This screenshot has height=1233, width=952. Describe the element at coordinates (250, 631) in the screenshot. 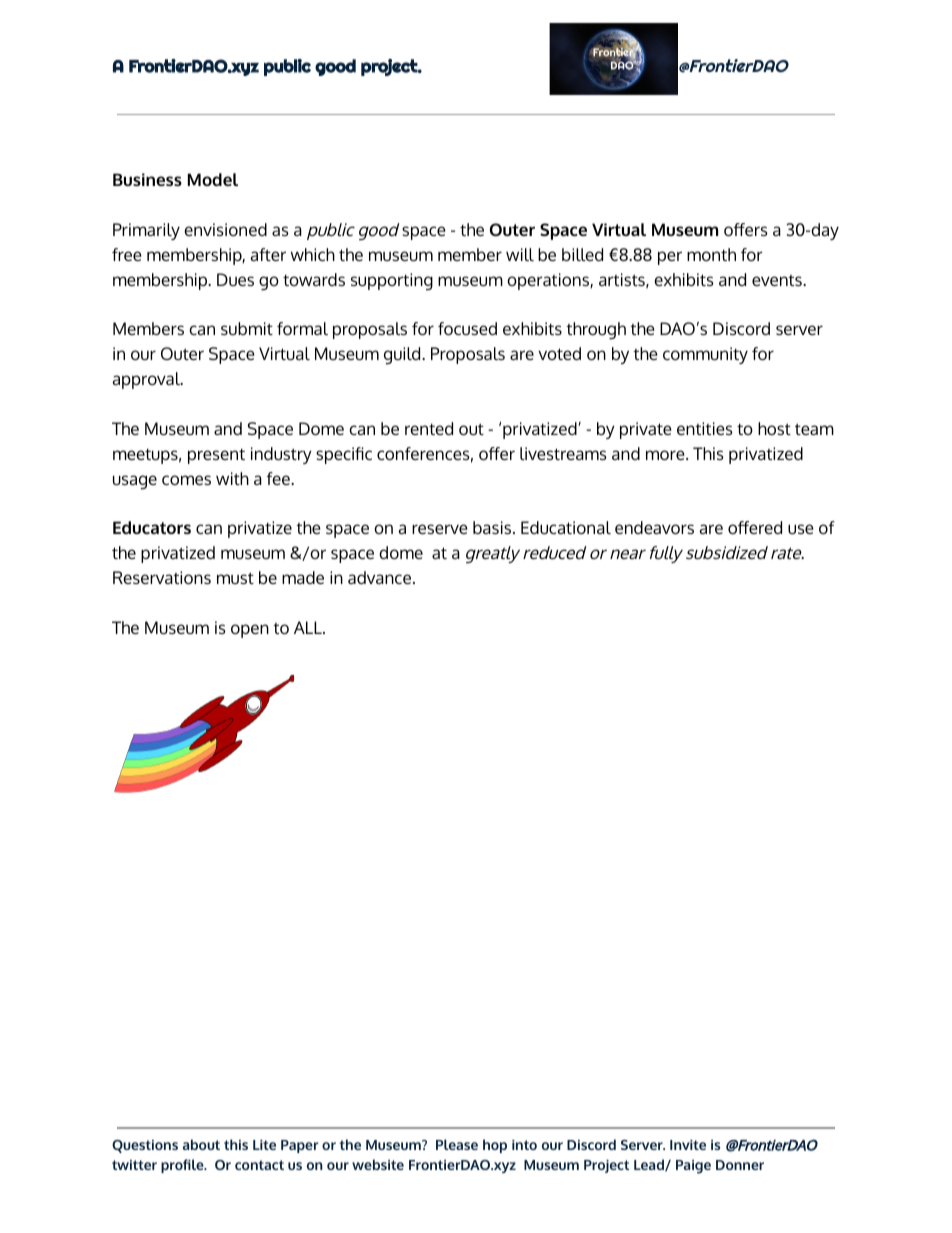

I see `open` at that location.
